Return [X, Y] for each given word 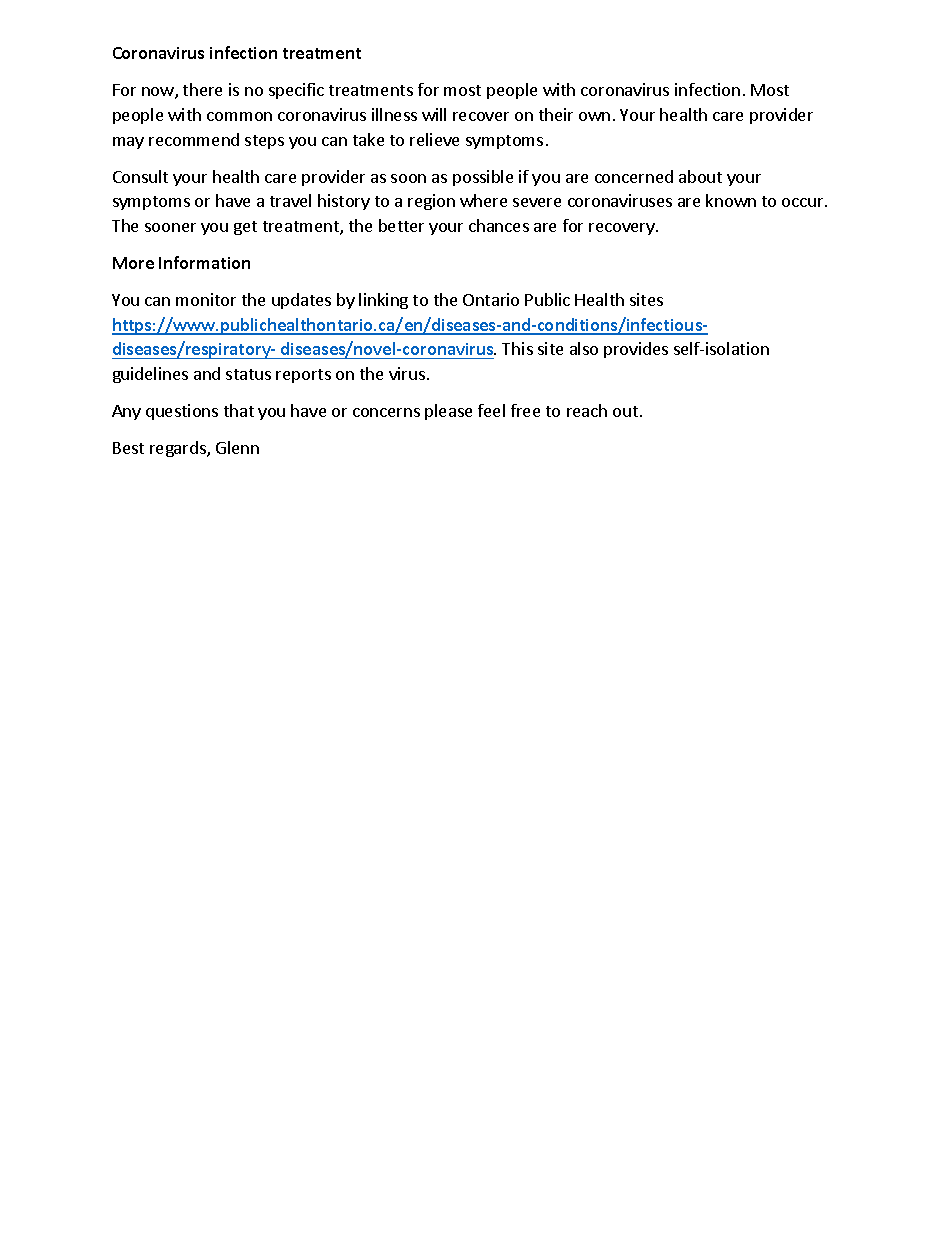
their [556, 114]
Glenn [237, 447]
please [448, 412]
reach [587, 410]
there [202, 89]
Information [204, 262]
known [731, 200]
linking [383, 301]
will [434, 114]
